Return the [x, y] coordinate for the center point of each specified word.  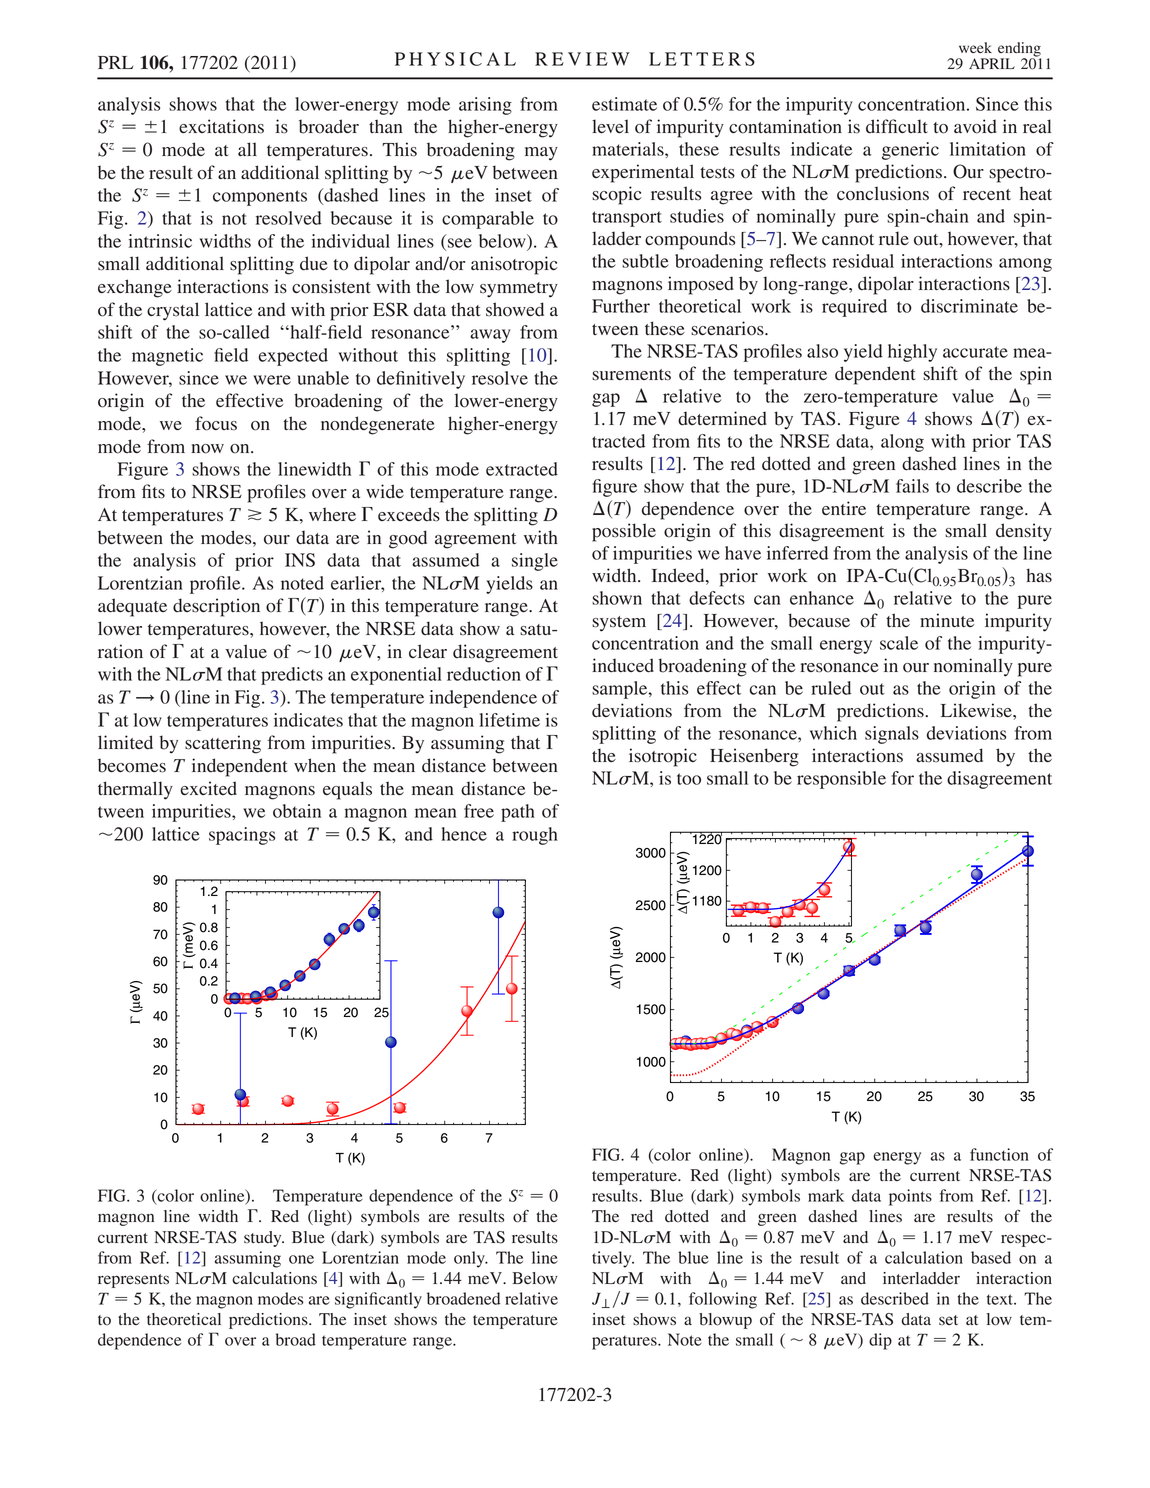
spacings [242, 836]
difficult [897, 126]
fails [912, 486]
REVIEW [582, 59]
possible [624, 532]
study [264, 1239]
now [208, 449]
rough [535, 836]
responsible [841, 780]
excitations [221, 126]
